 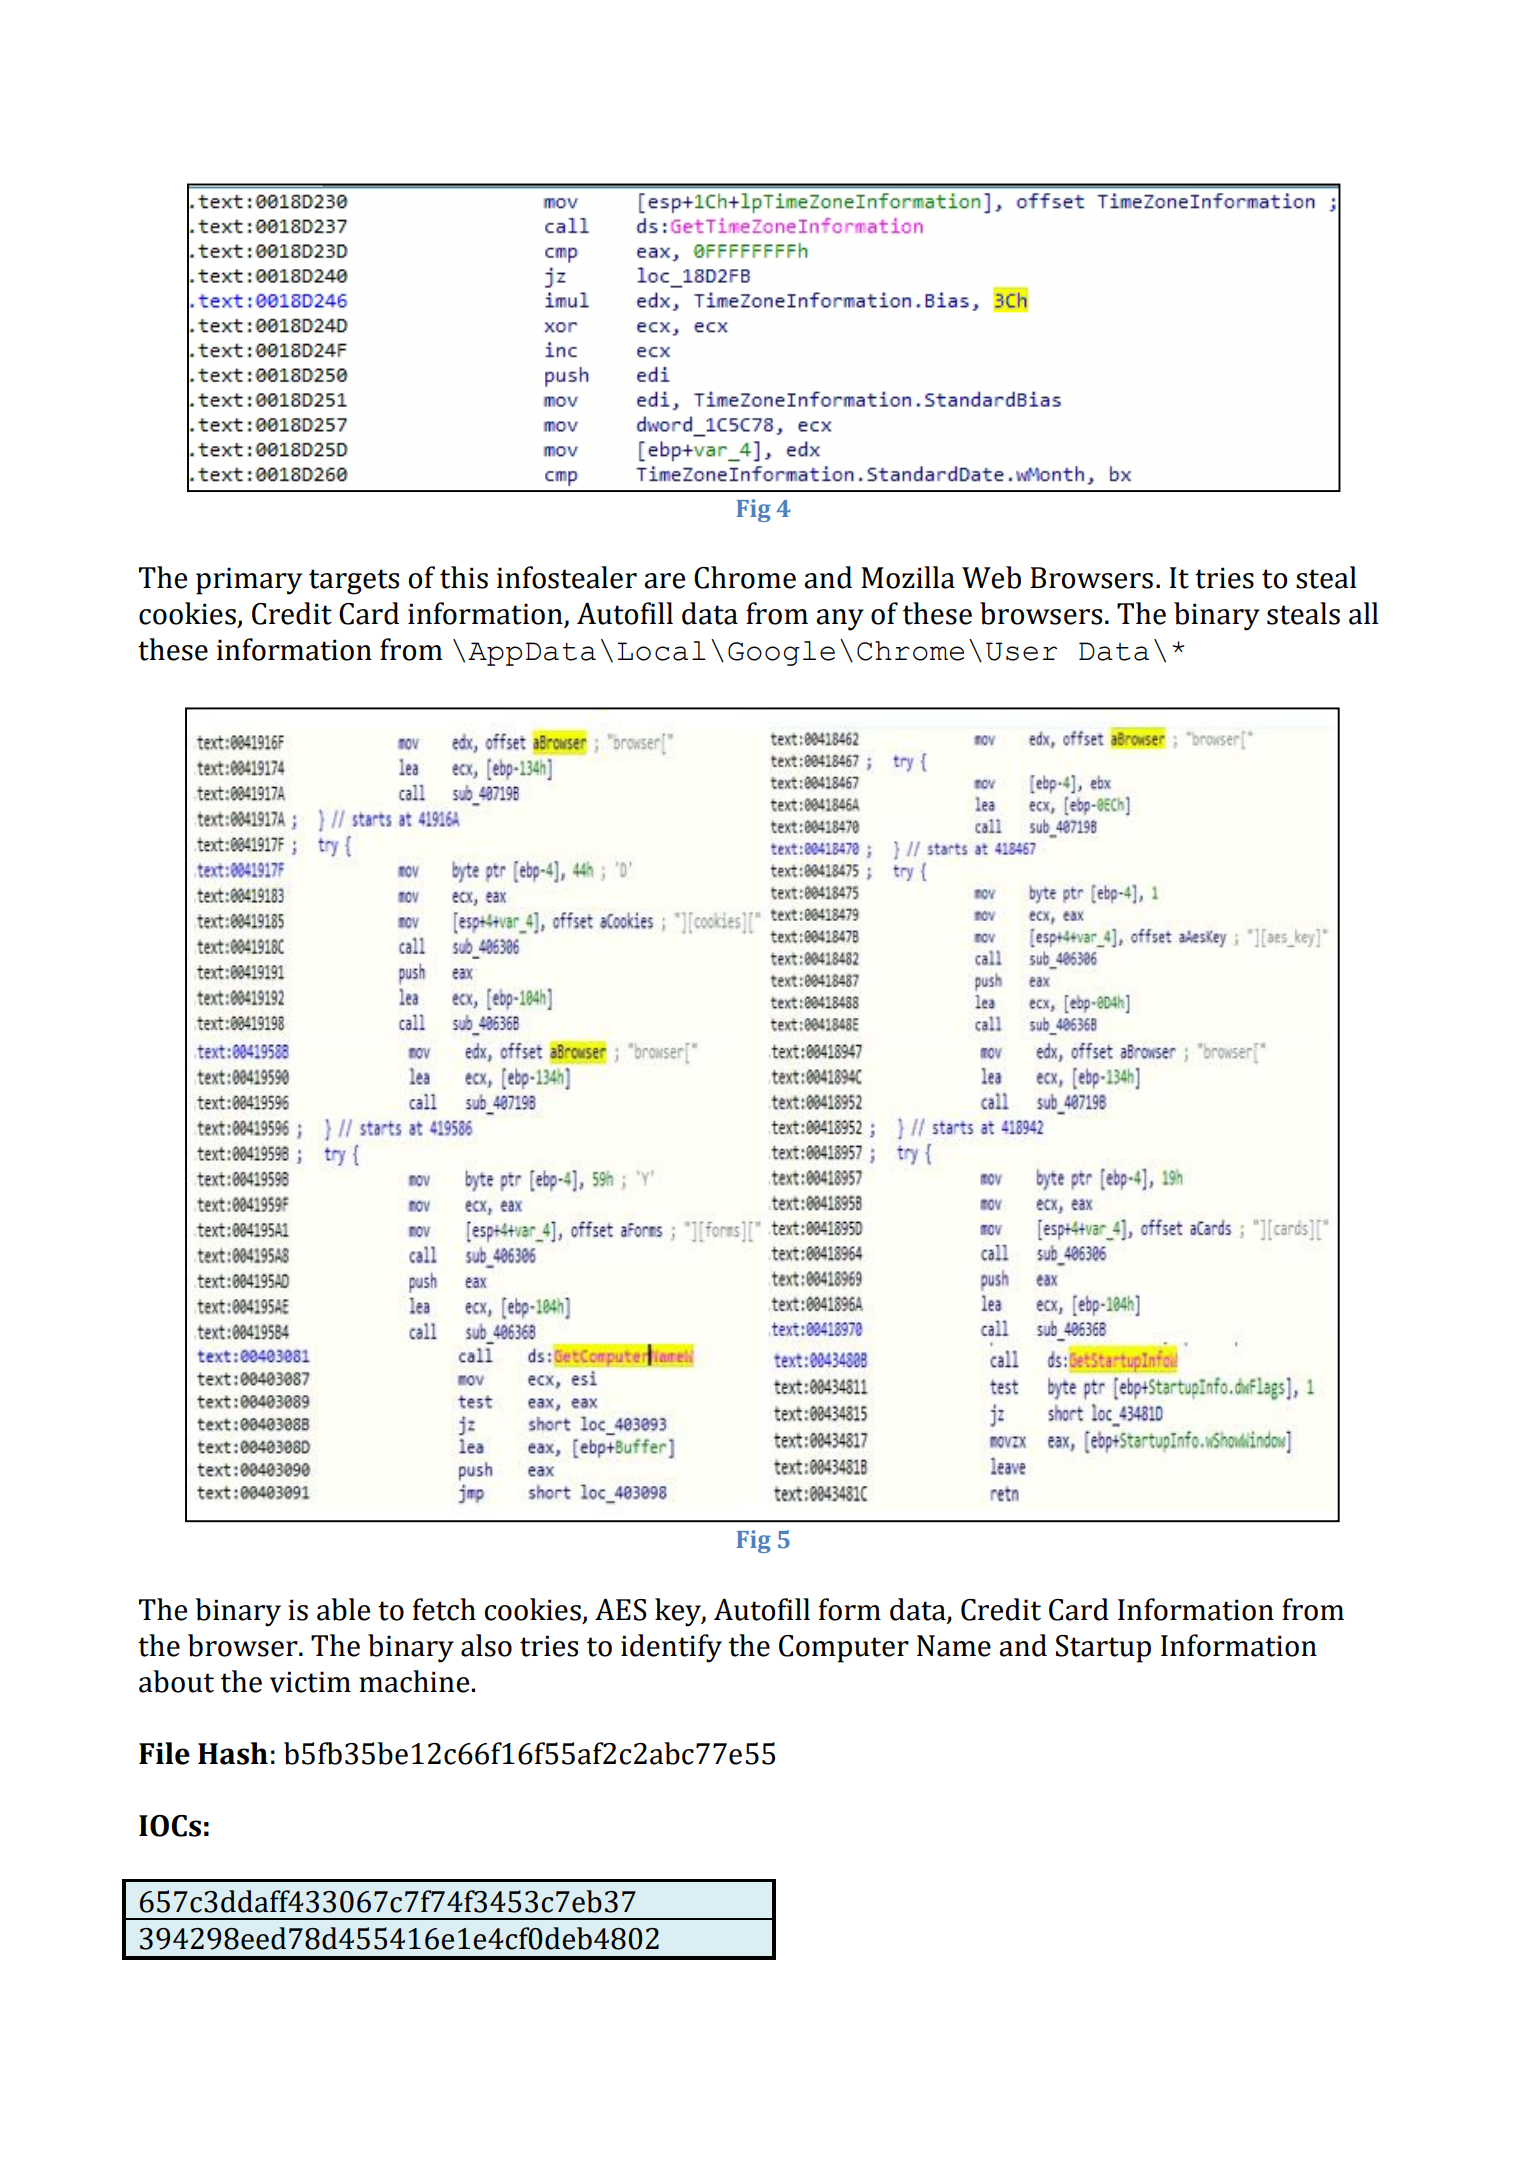 I want to click on victim, so click(x=310, y=1682).
